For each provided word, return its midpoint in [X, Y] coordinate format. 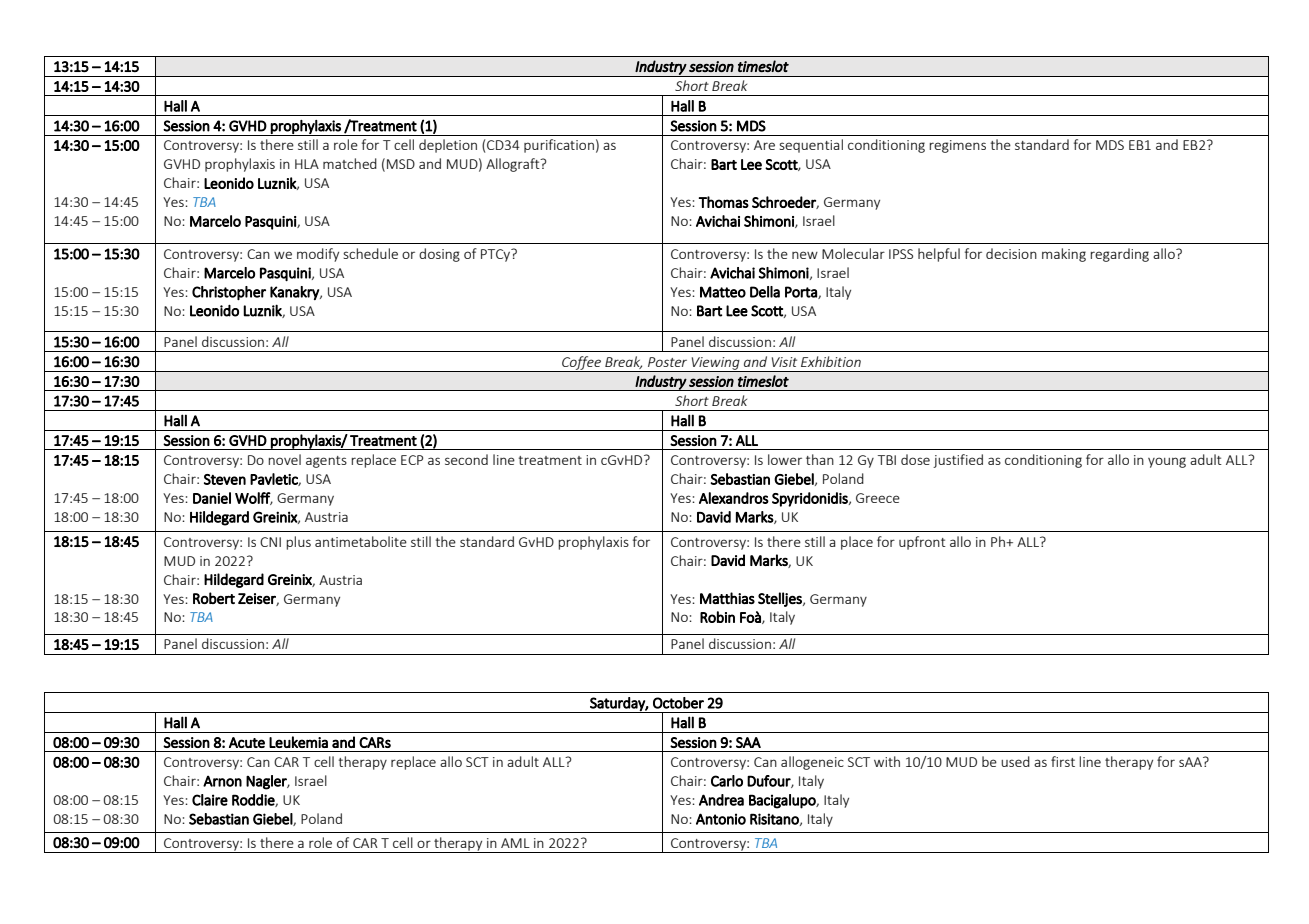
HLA [307, 164]
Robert [214, 598]
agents [326, 462]
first [1063, 761]
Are [764, 145]
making [1064, 255]
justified [958, 461]
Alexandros [734, 498]
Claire [210, 800]
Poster [667, 362]
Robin [717, 617]
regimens [957, 146]
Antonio [721, 819]
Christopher [229, 293]
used [1015, 761]
